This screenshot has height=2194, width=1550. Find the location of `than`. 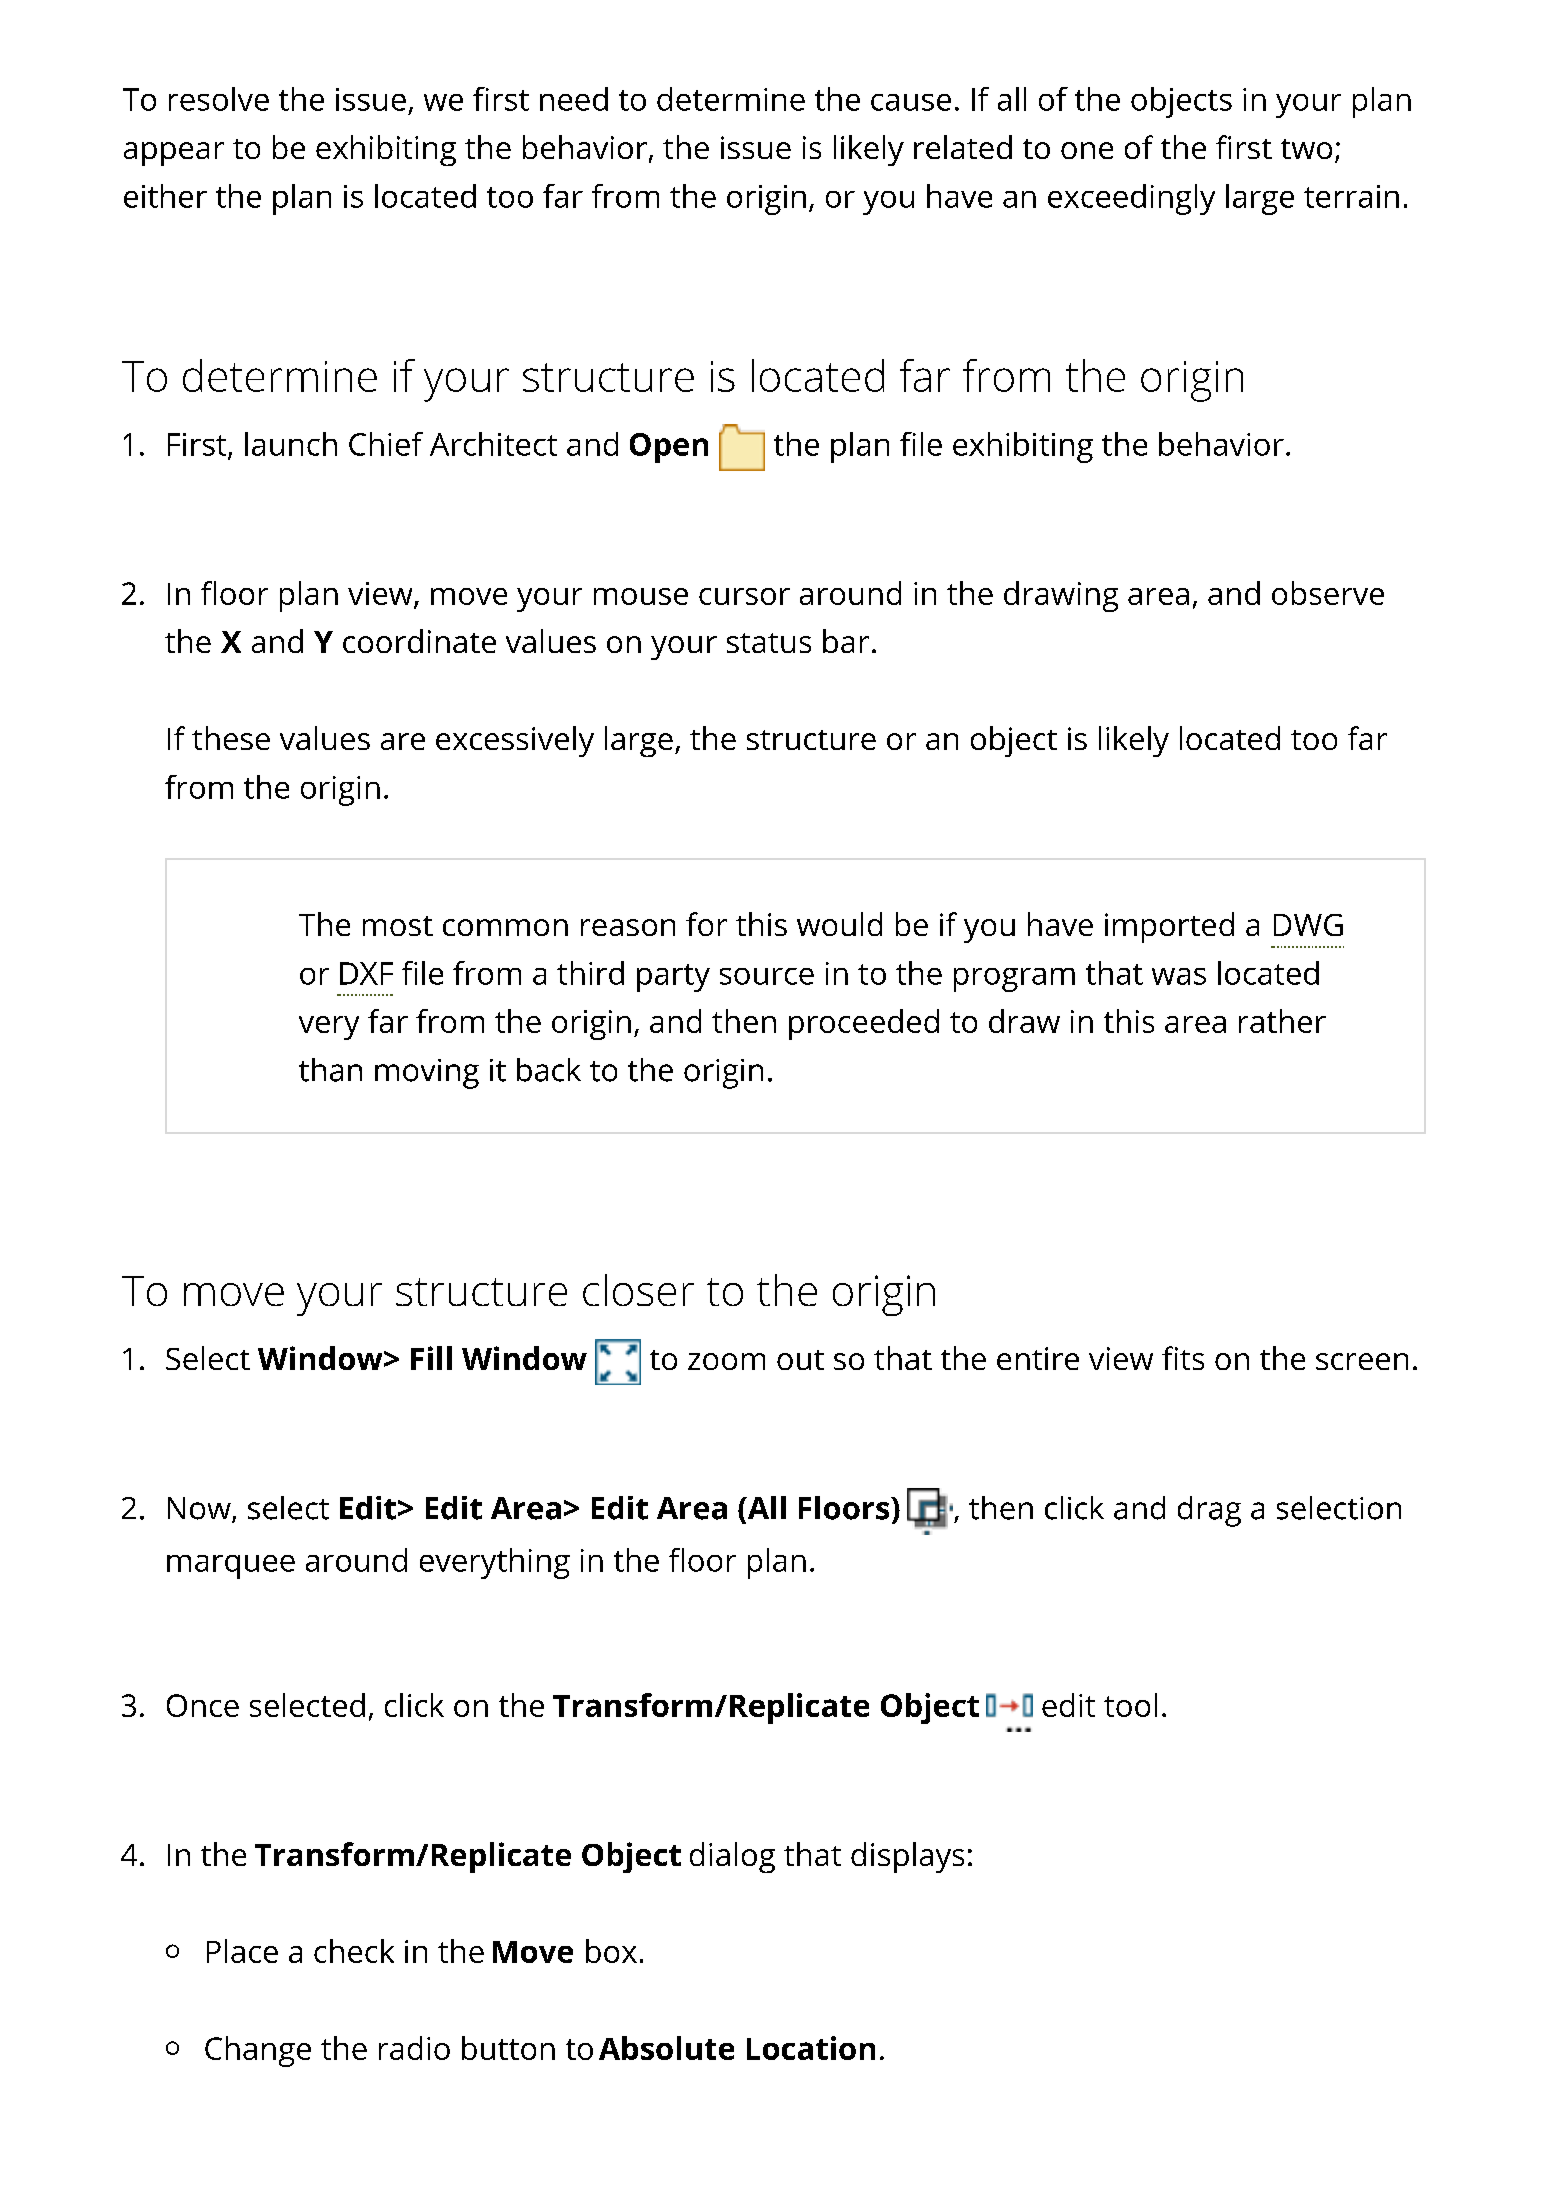

than is located at coordinates (330, 1070).
